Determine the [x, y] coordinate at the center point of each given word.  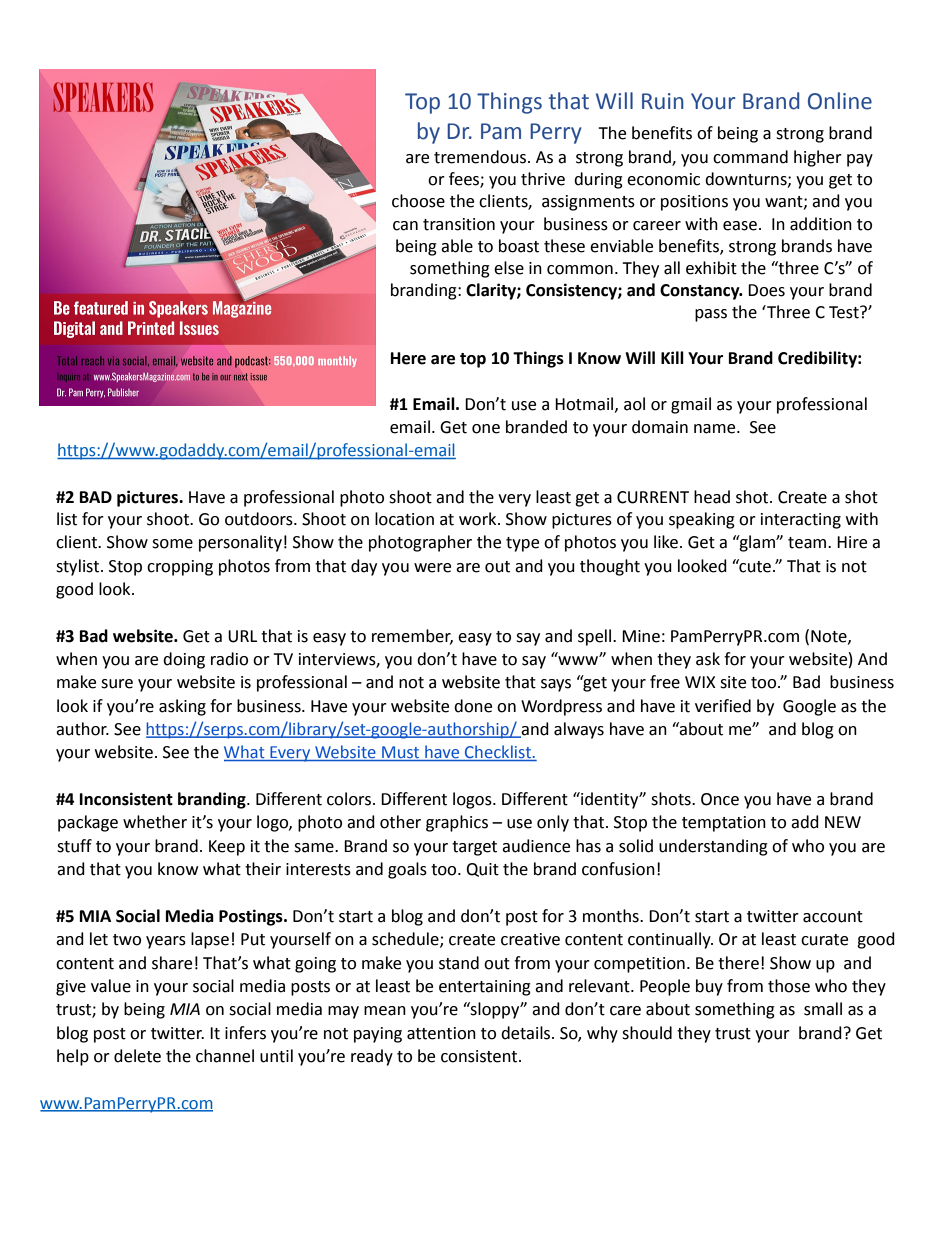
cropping [180, 568]
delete [137, 1056]
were [432, 568]
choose [418, 201]
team [808, 543]
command [750, 157]
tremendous [481, 157]
